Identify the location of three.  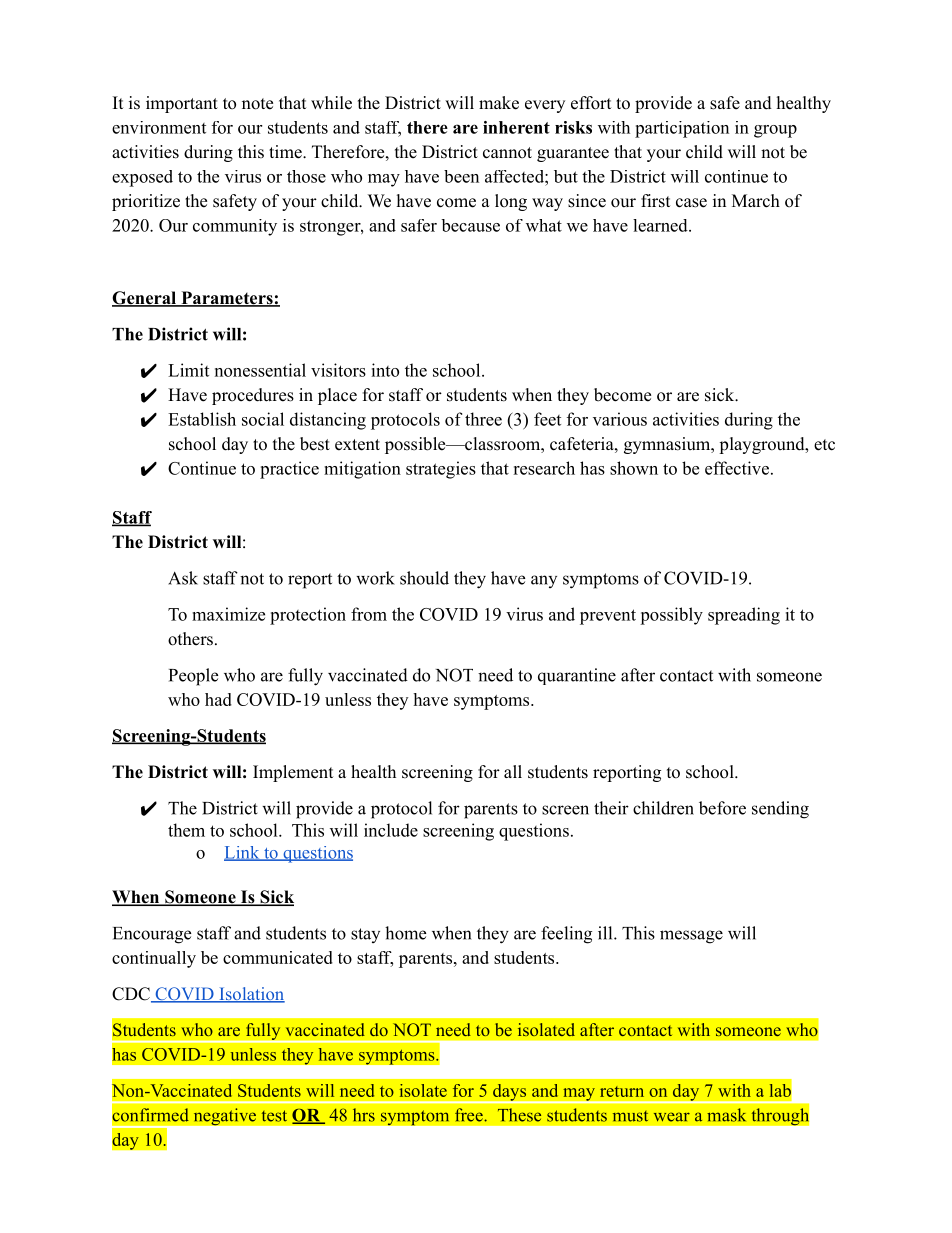
(483, 419).
